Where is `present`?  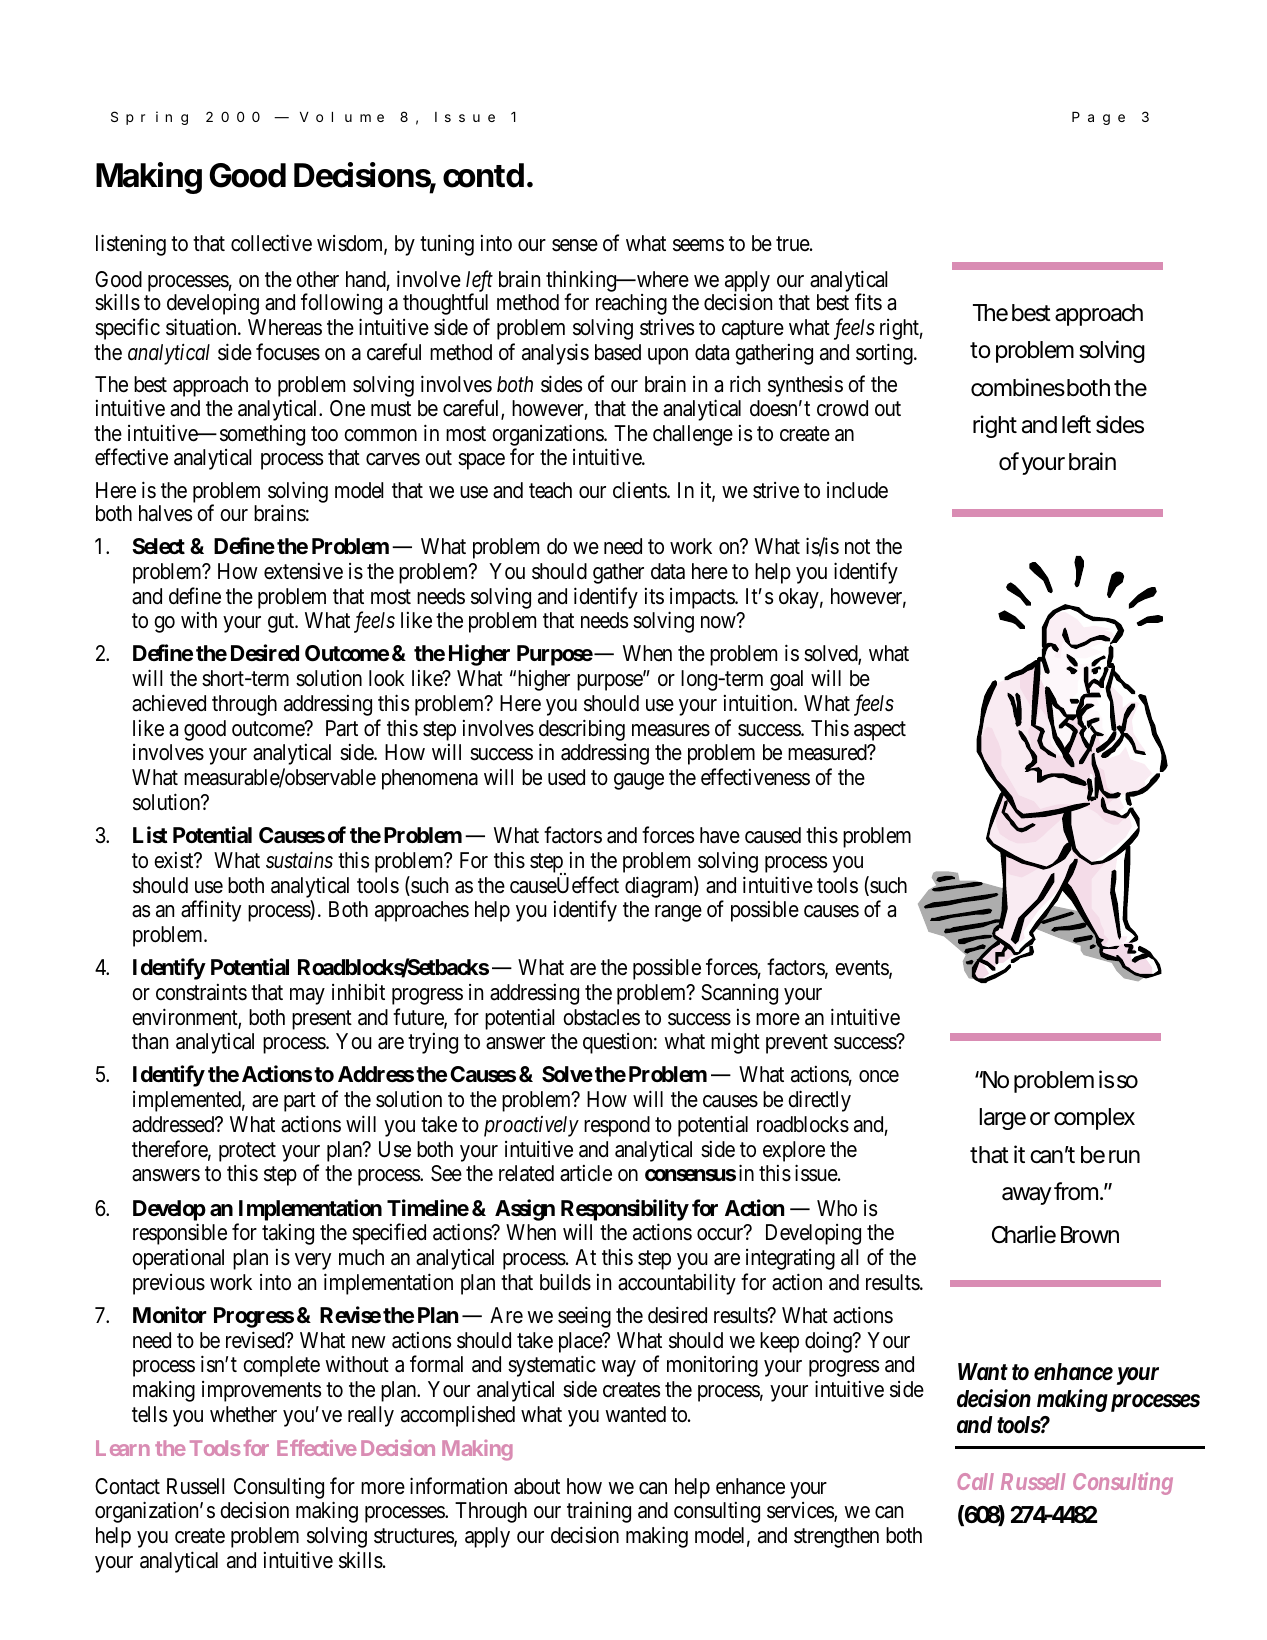 present is located at coordinates (322, 1020).
